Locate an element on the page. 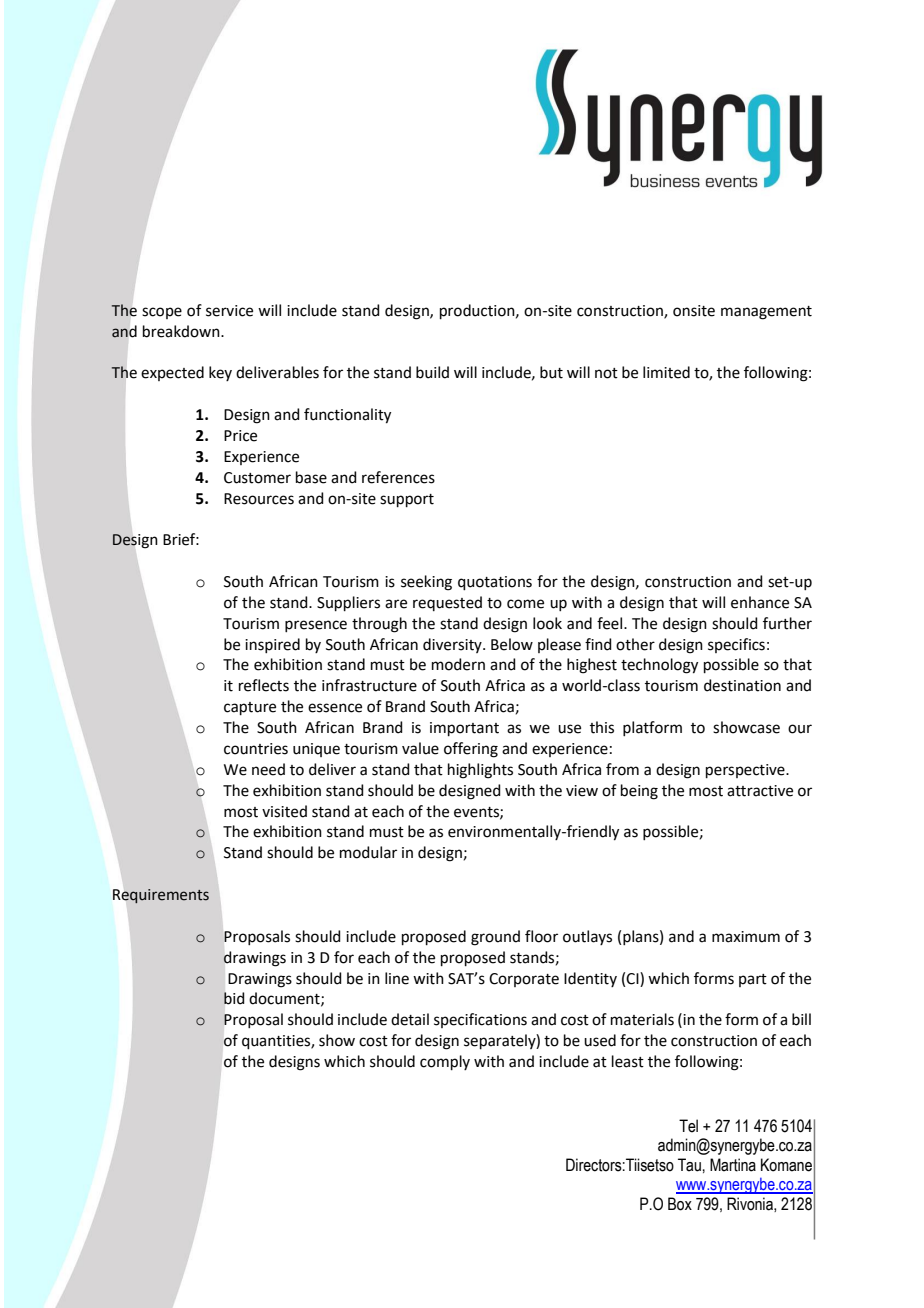 The image size is (924, 1308). service is located at coordinates (229, 311).
